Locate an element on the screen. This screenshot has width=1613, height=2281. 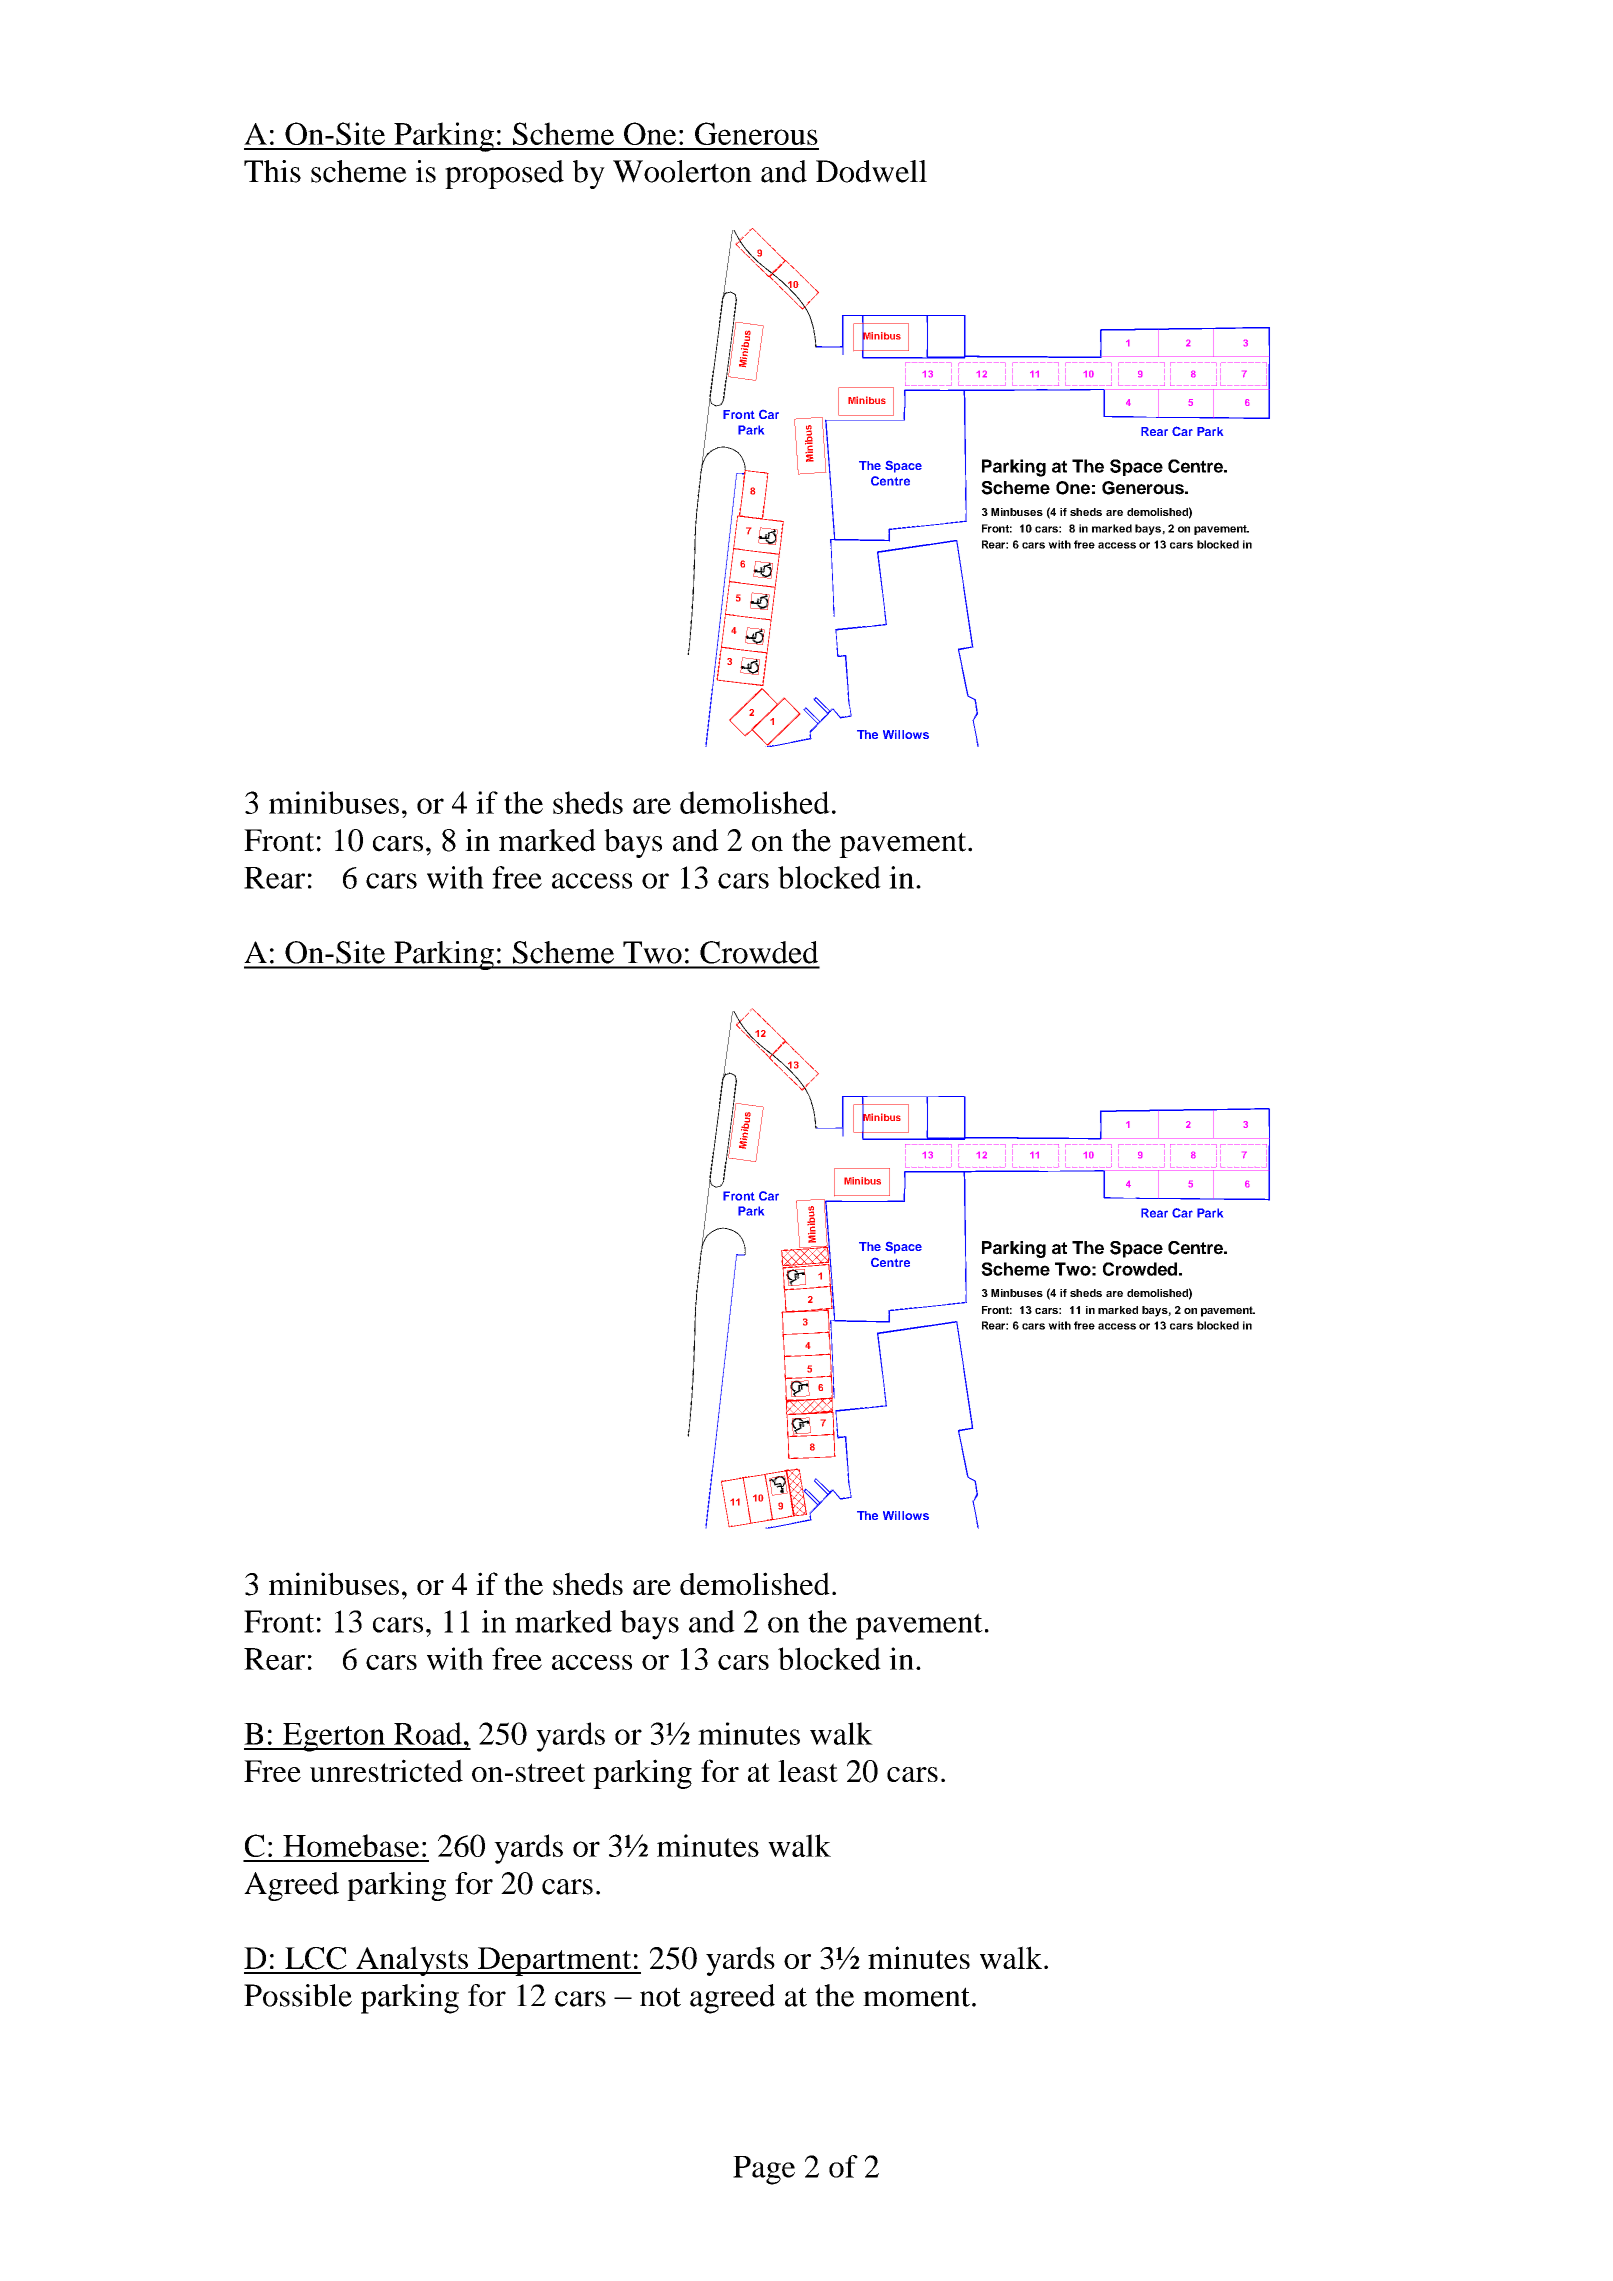
Department is located at coordinates (555, 1961).
